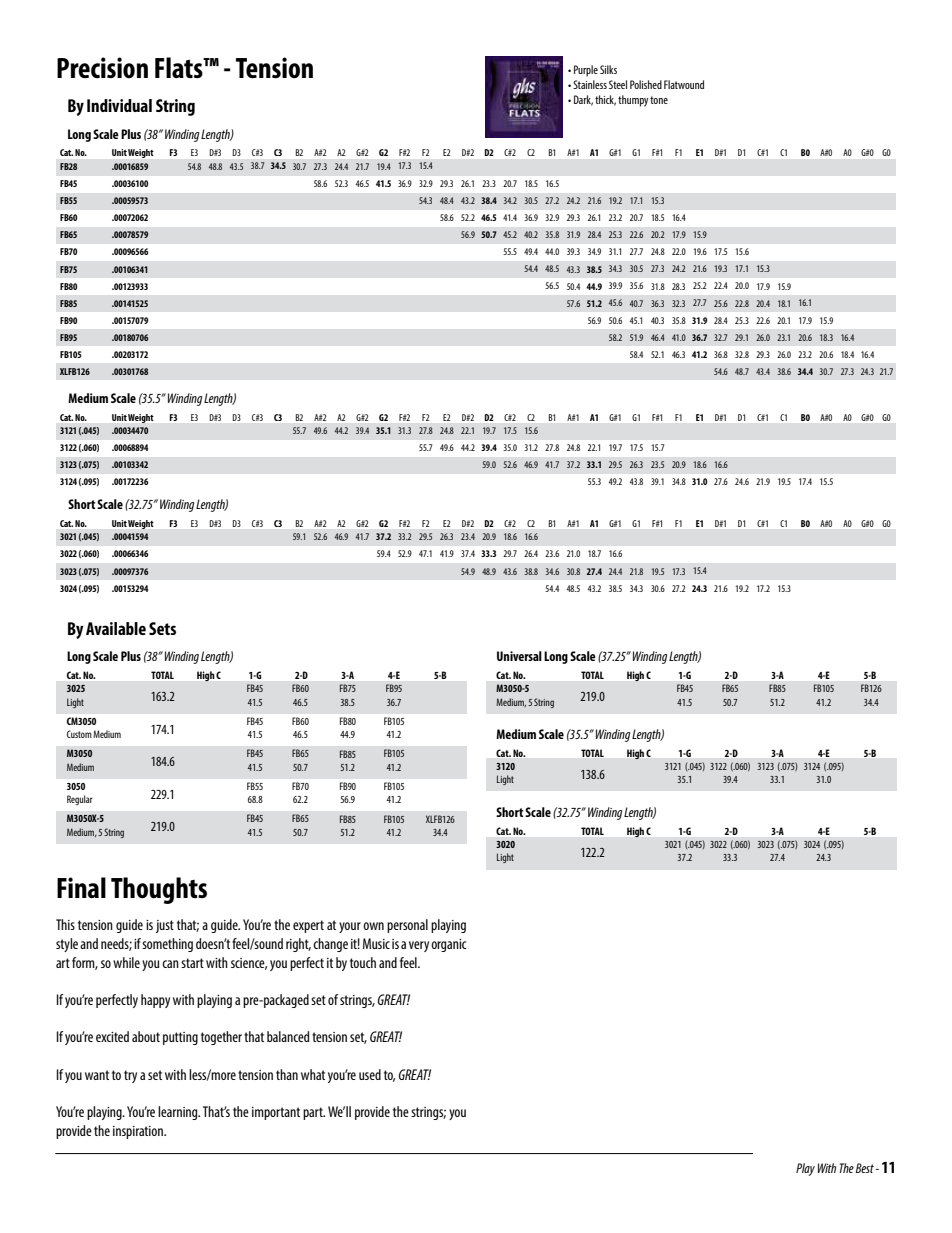 This screenshot has height=1233, width=952. What do you see at coordinates (586, 71) in the screenshot?
I see `Purple` at bounding box center [586, 71].
